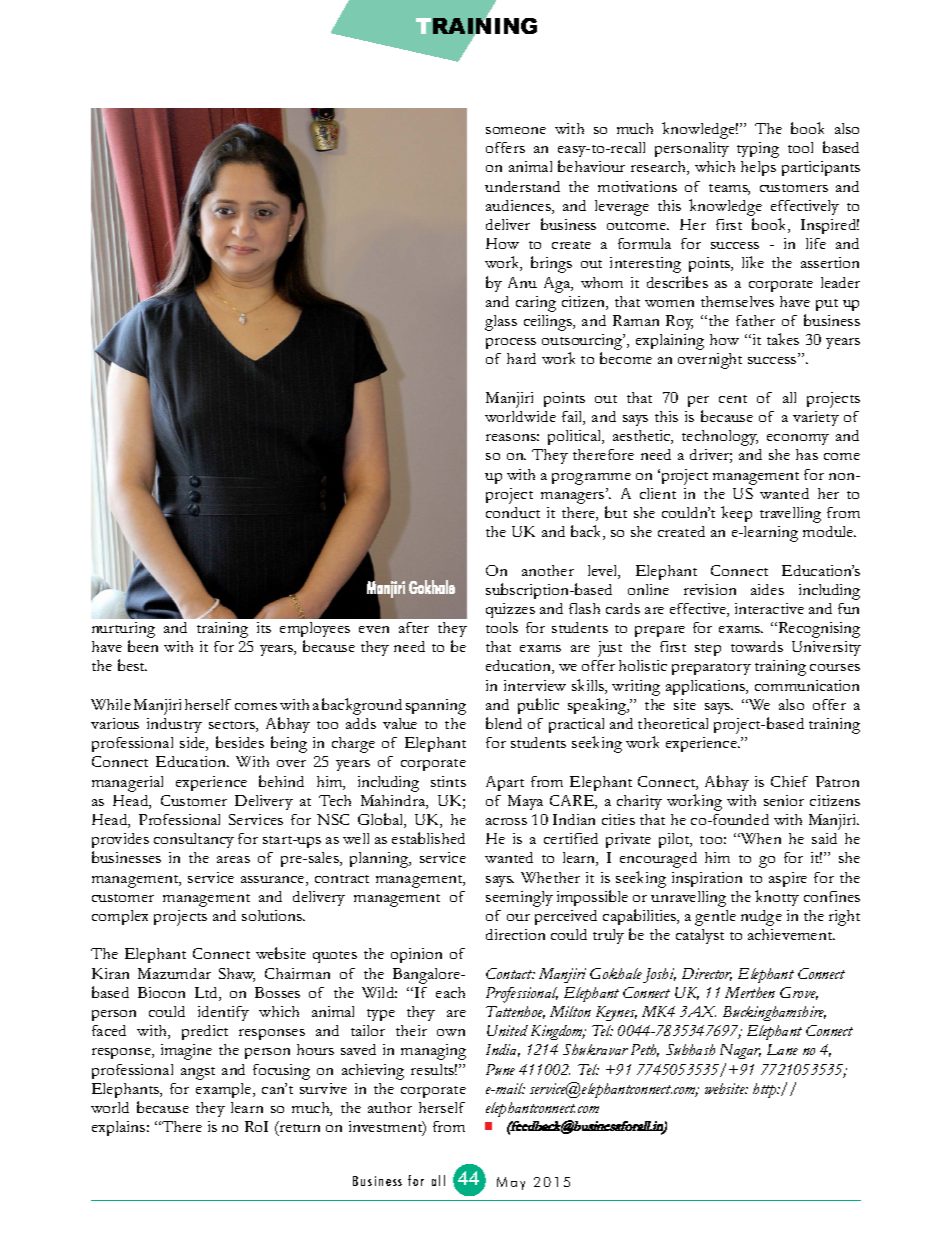 This document has height=1238, width=952. Describe the element at coordinates (516, 130) in the document. I see `someone` at that location.
